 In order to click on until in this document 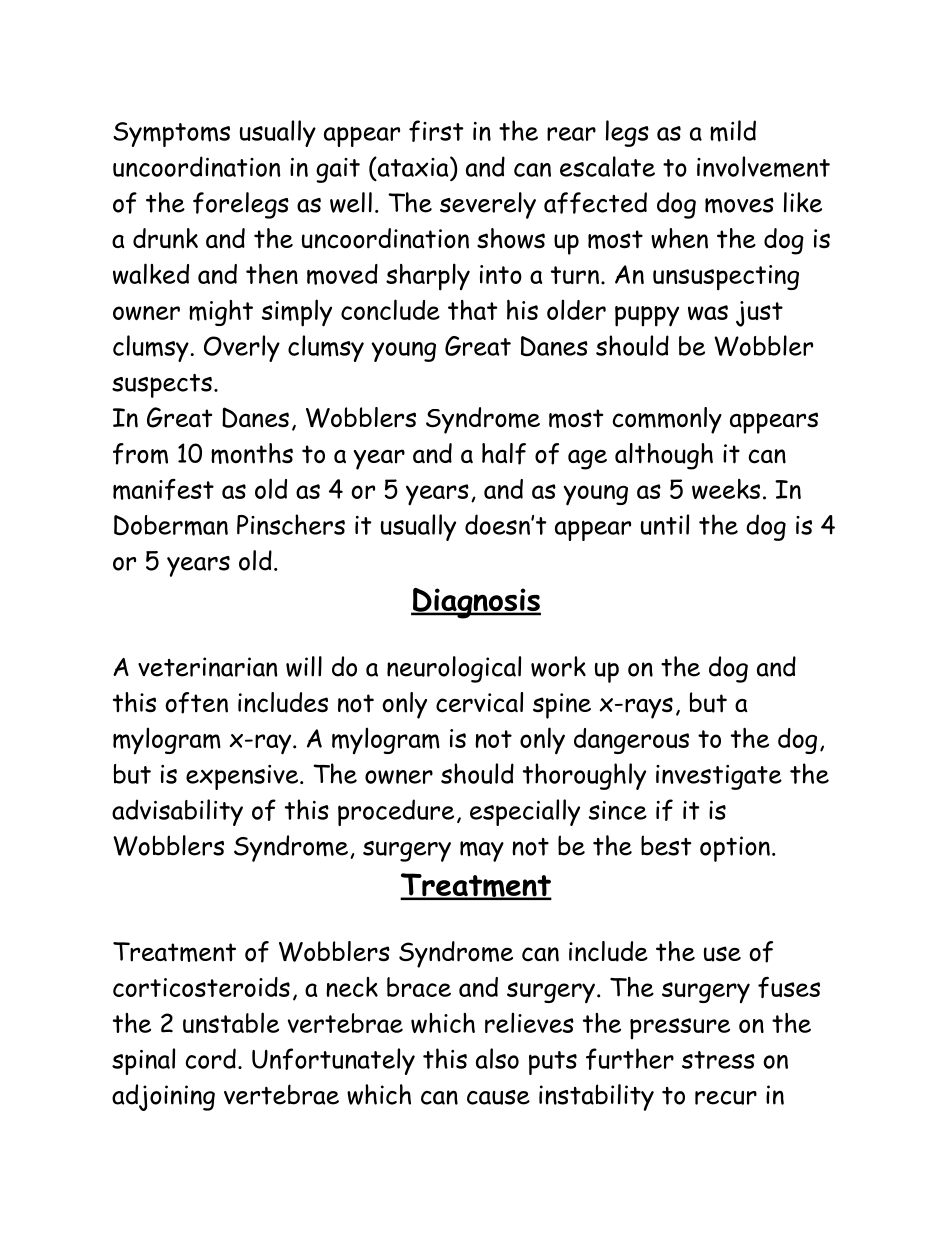, I will do `click(665, 524)`.
